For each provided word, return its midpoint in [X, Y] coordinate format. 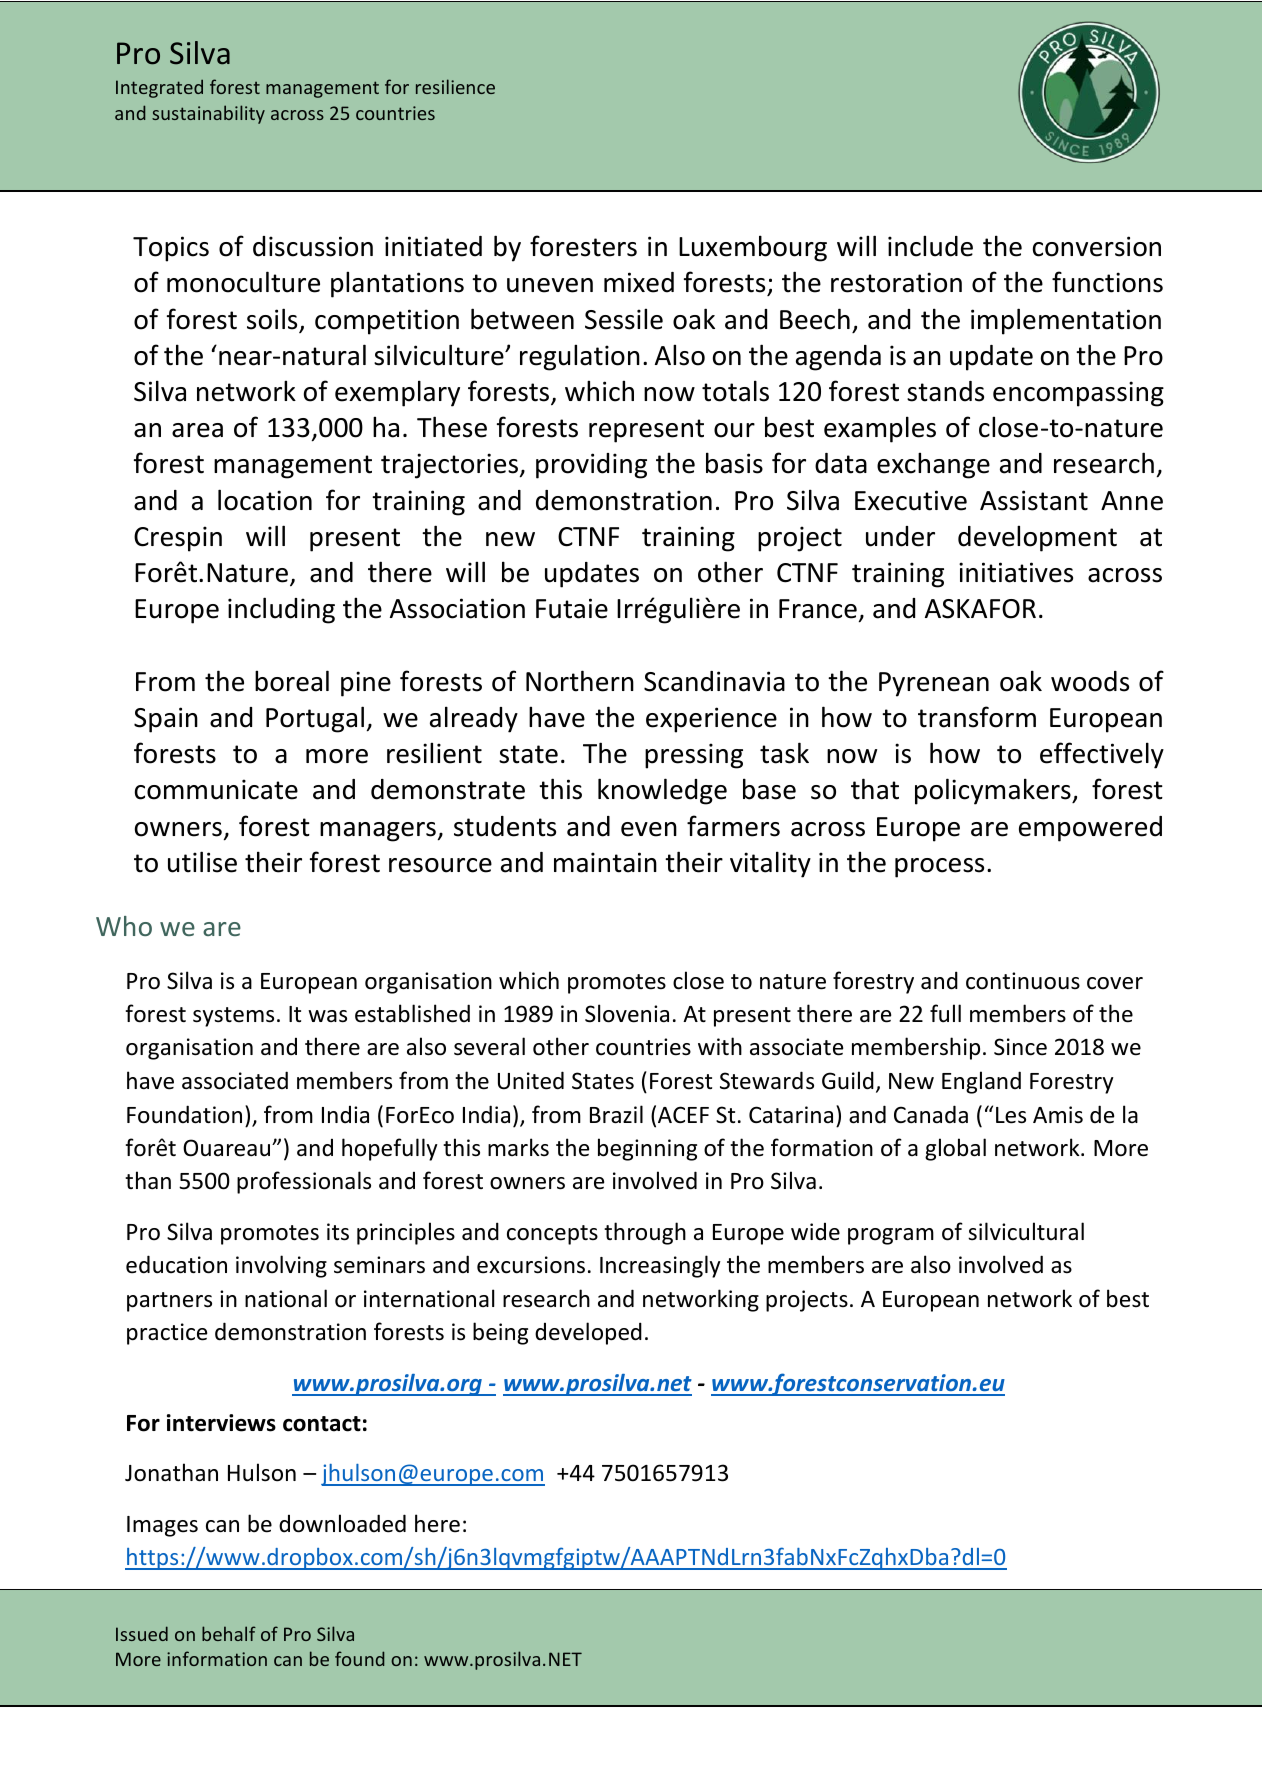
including [281, 610]
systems [233, 1017]
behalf [229, 1633]
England [981, 1082]
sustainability [208, 114]
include [930, 246]
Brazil [616, 1114]
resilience [455, 86]
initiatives [1016, 572]
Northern [580, 681]
